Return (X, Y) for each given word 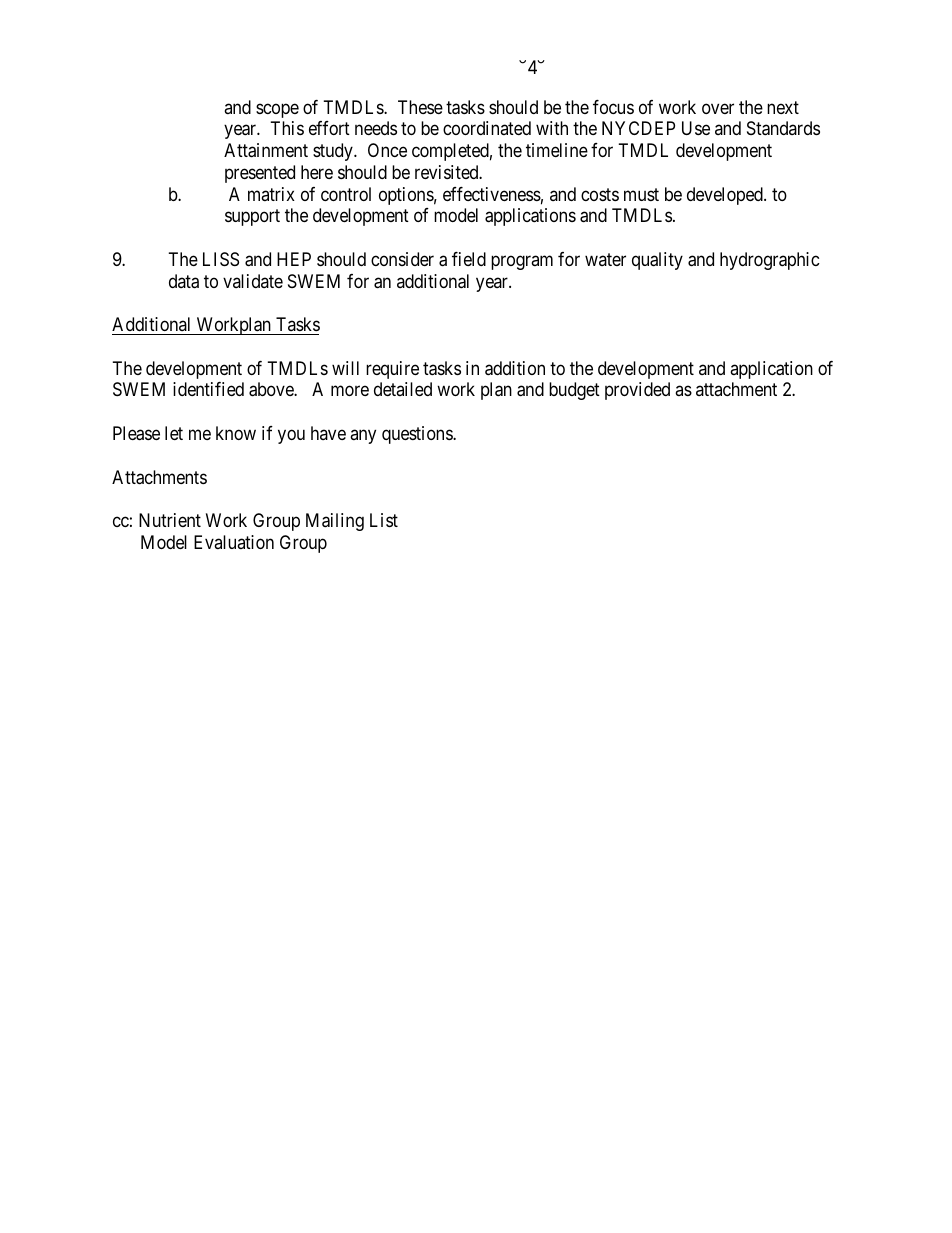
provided (637, 391)
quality (657, 261)
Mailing (335, 522)
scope (277, 110)
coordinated (487, 128)
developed (726, 196)
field (469, 259)
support (252, 218)
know (236, 433)
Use (696, 128)
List (384, 520)
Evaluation (234, 542)
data (184, 281)
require (392, 370)
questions (418, 435)
